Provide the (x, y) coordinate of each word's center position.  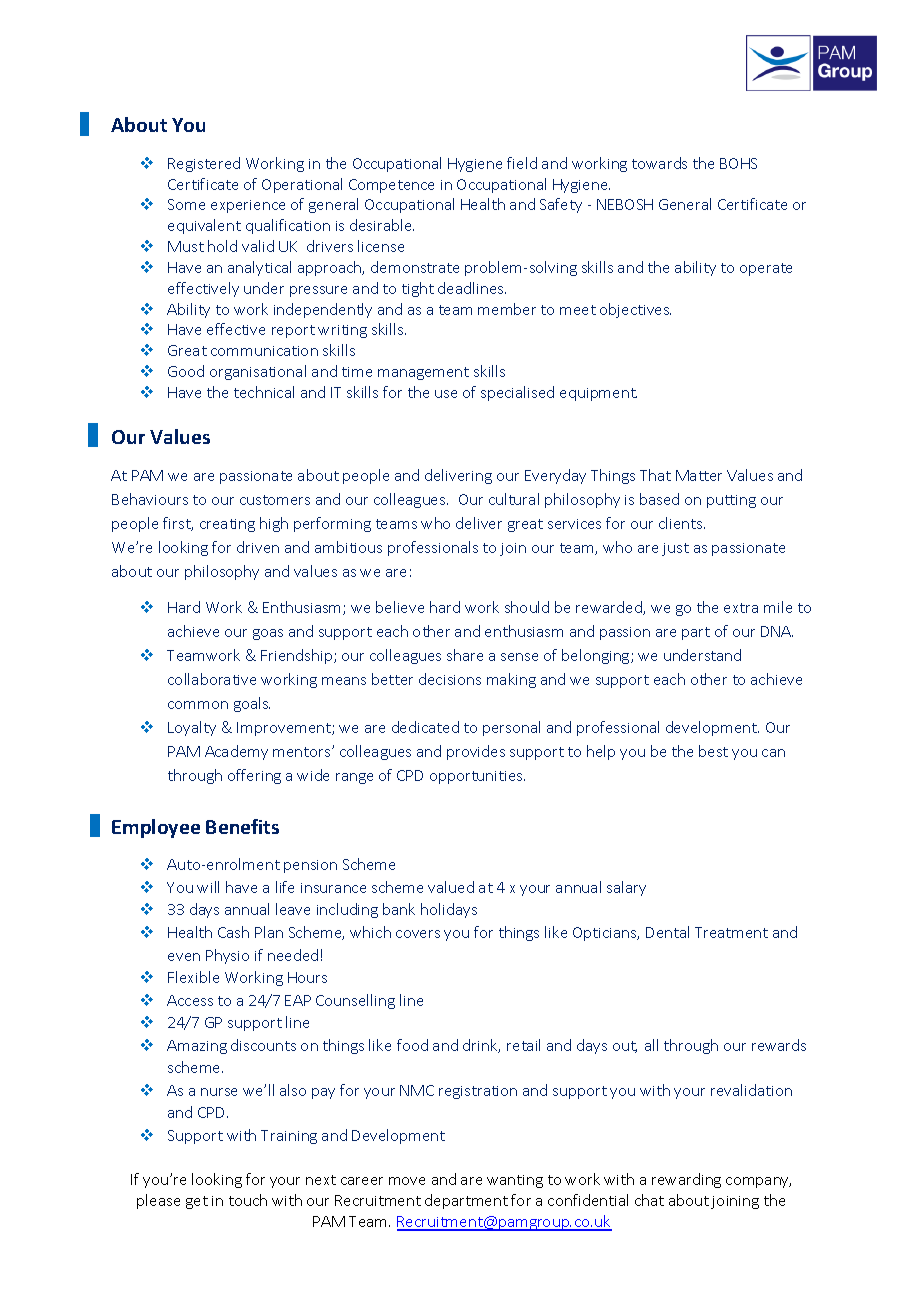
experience (248, 206)
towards (659, 163)
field (522, 163)
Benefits (242, 826)
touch (248, 1200)
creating (227, 525)
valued (451, 887)
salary (626, 888)
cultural (514, 499)
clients (682, 523)
